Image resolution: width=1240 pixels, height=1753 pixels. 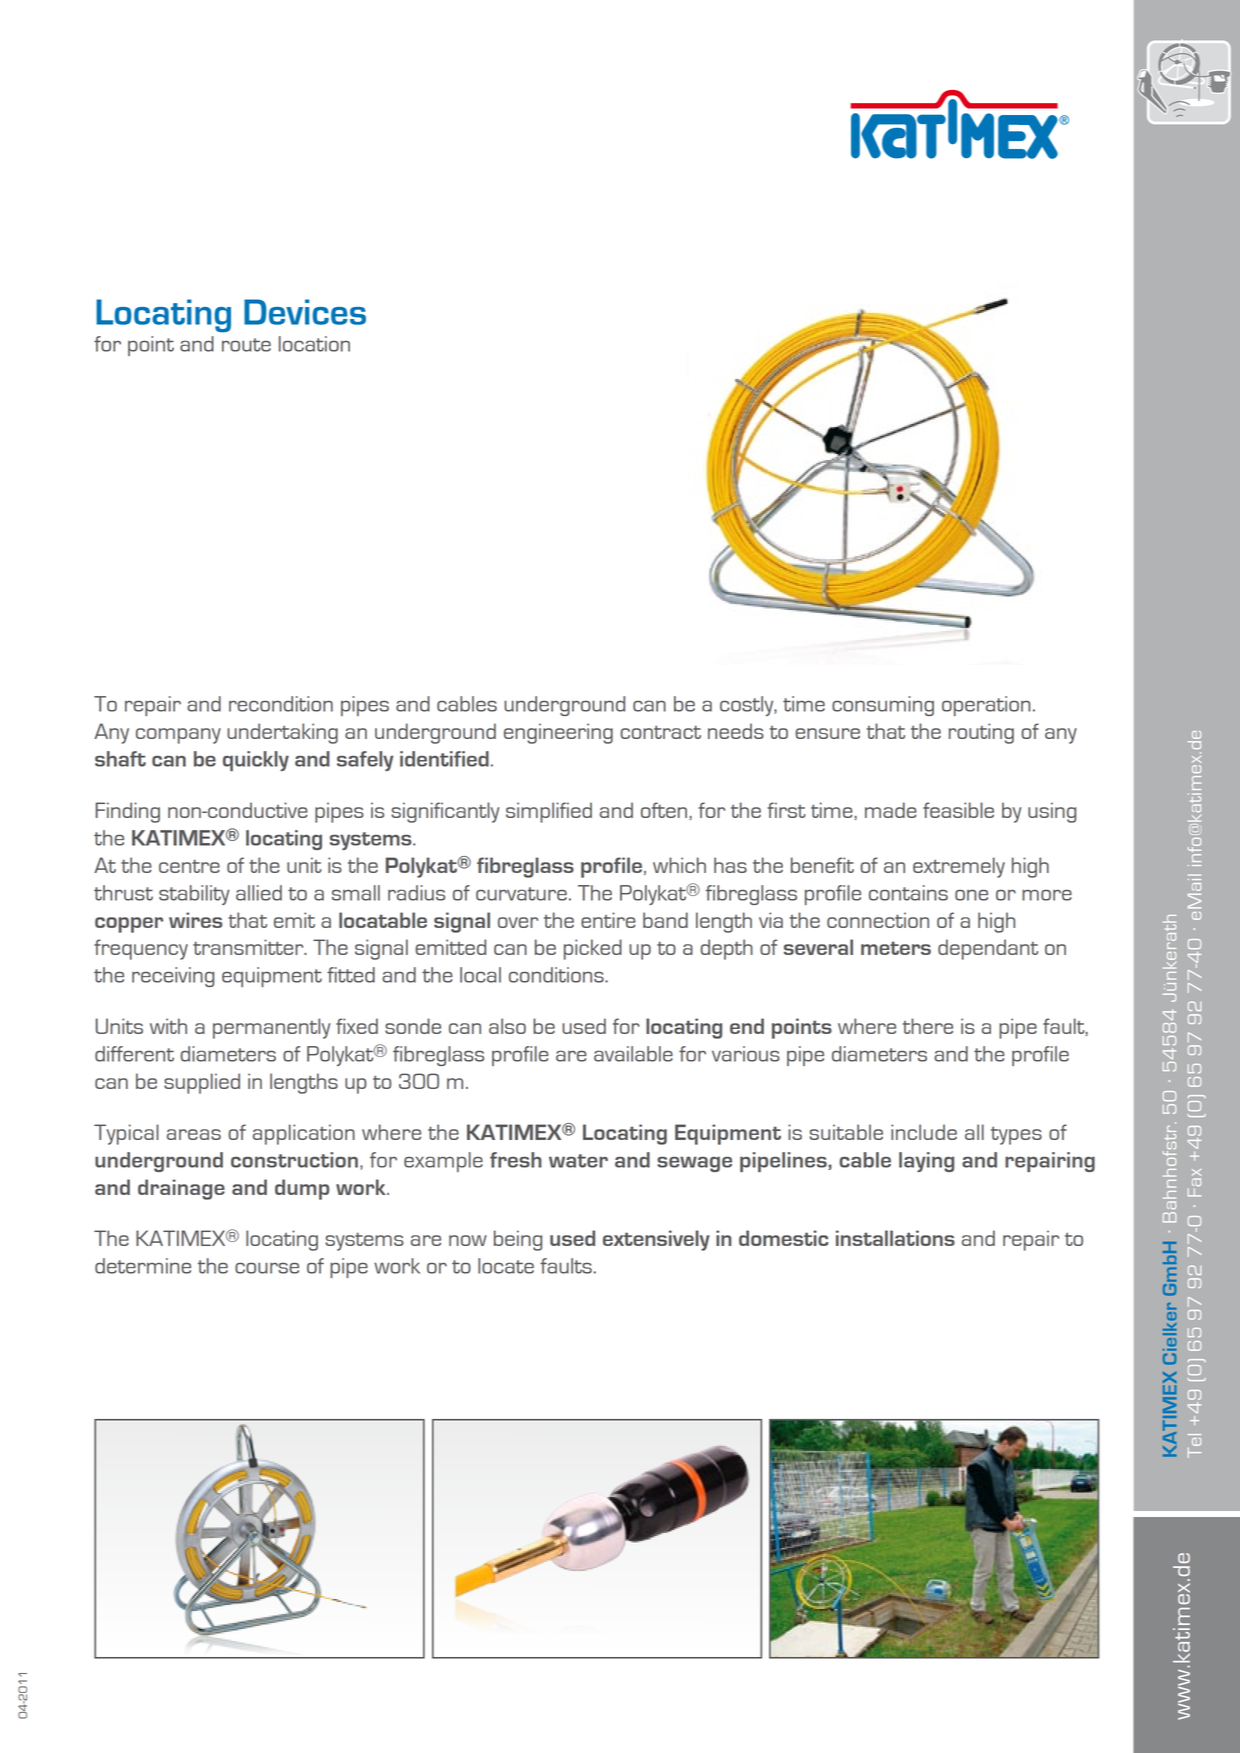 What do you see at coordinates (246, 345) in the screenshot?
I see `route` at bounding box center [246, 345].
